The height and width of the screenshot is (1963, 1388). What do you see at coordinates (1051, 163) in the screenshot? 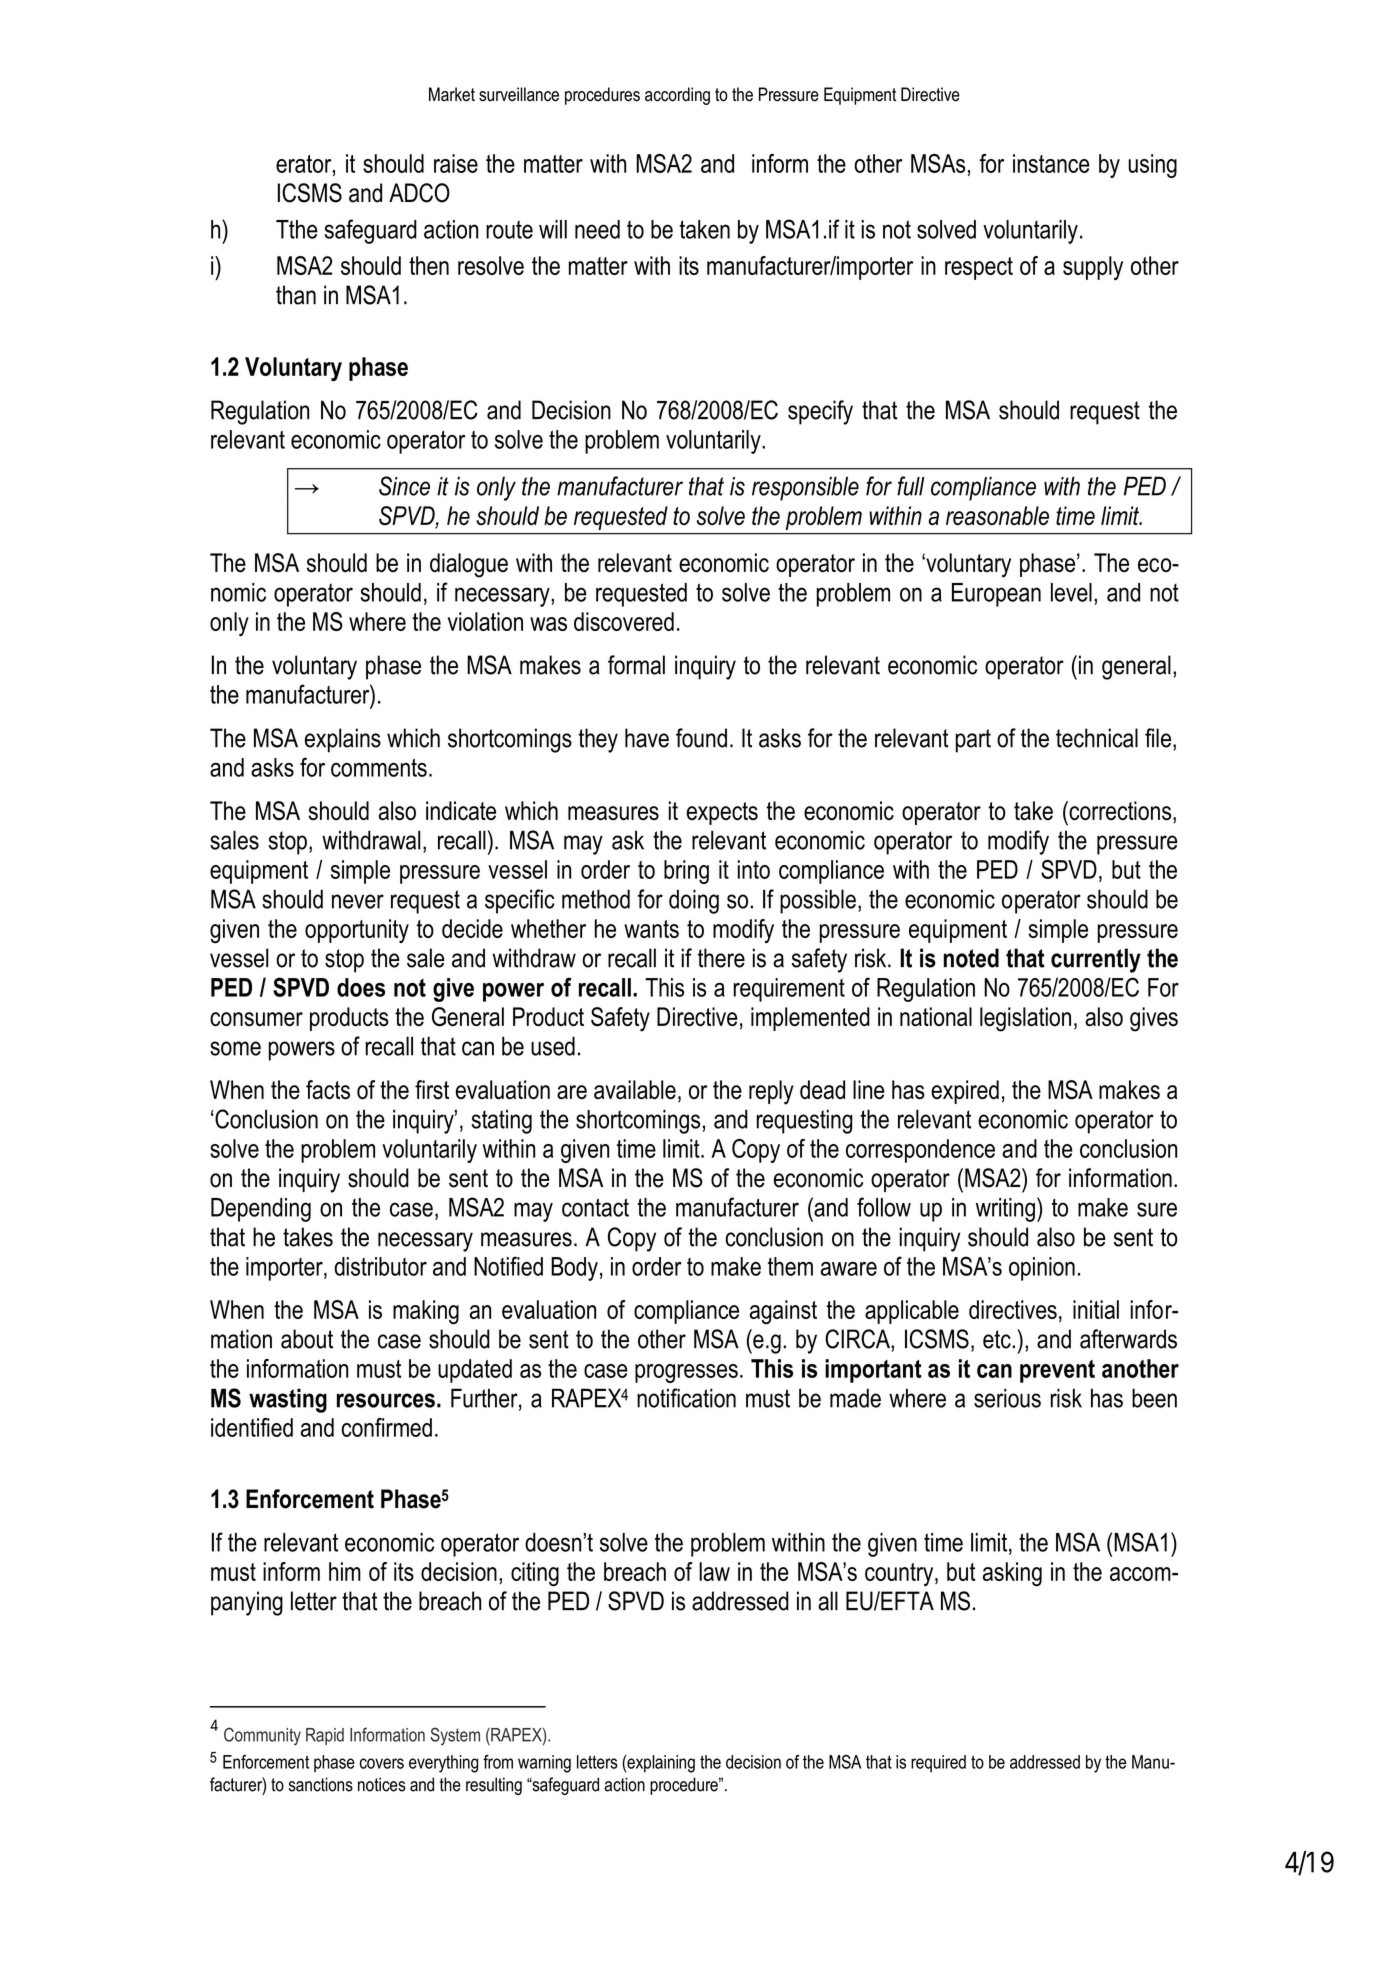
I see `instance` at bounding box center [1051, 163].
